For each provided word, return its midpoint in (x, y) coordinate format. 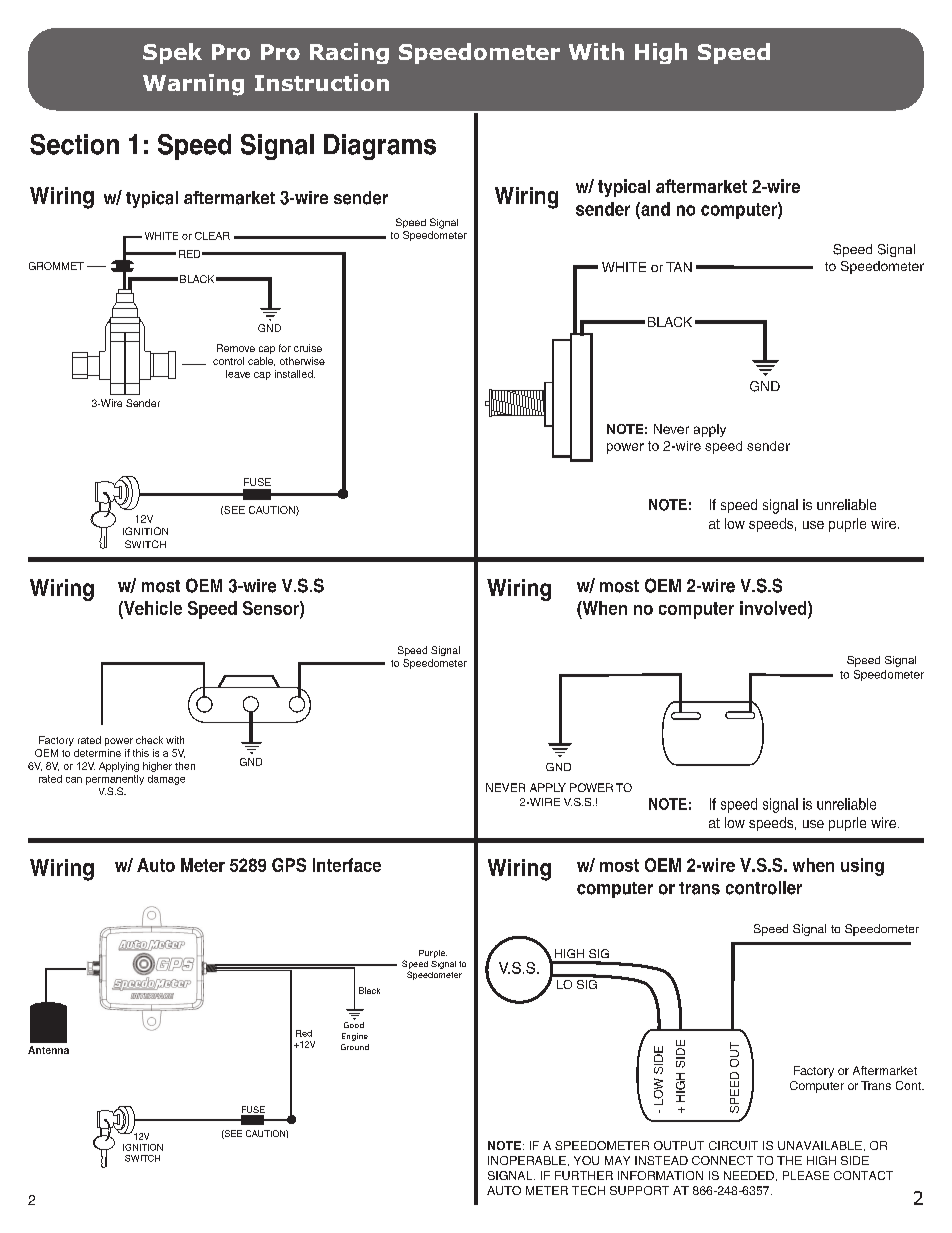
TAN (679, 267)
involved (774, 608)
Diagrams (380, 147)
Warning (193, 85)
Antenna (48, 1050)
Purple (433, 954)
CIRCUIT (733, 1145)
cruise (308, 348)
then (185, 766)
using (862, 867)
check (149, 740)
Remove (236, 348)
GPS (289, 865)
